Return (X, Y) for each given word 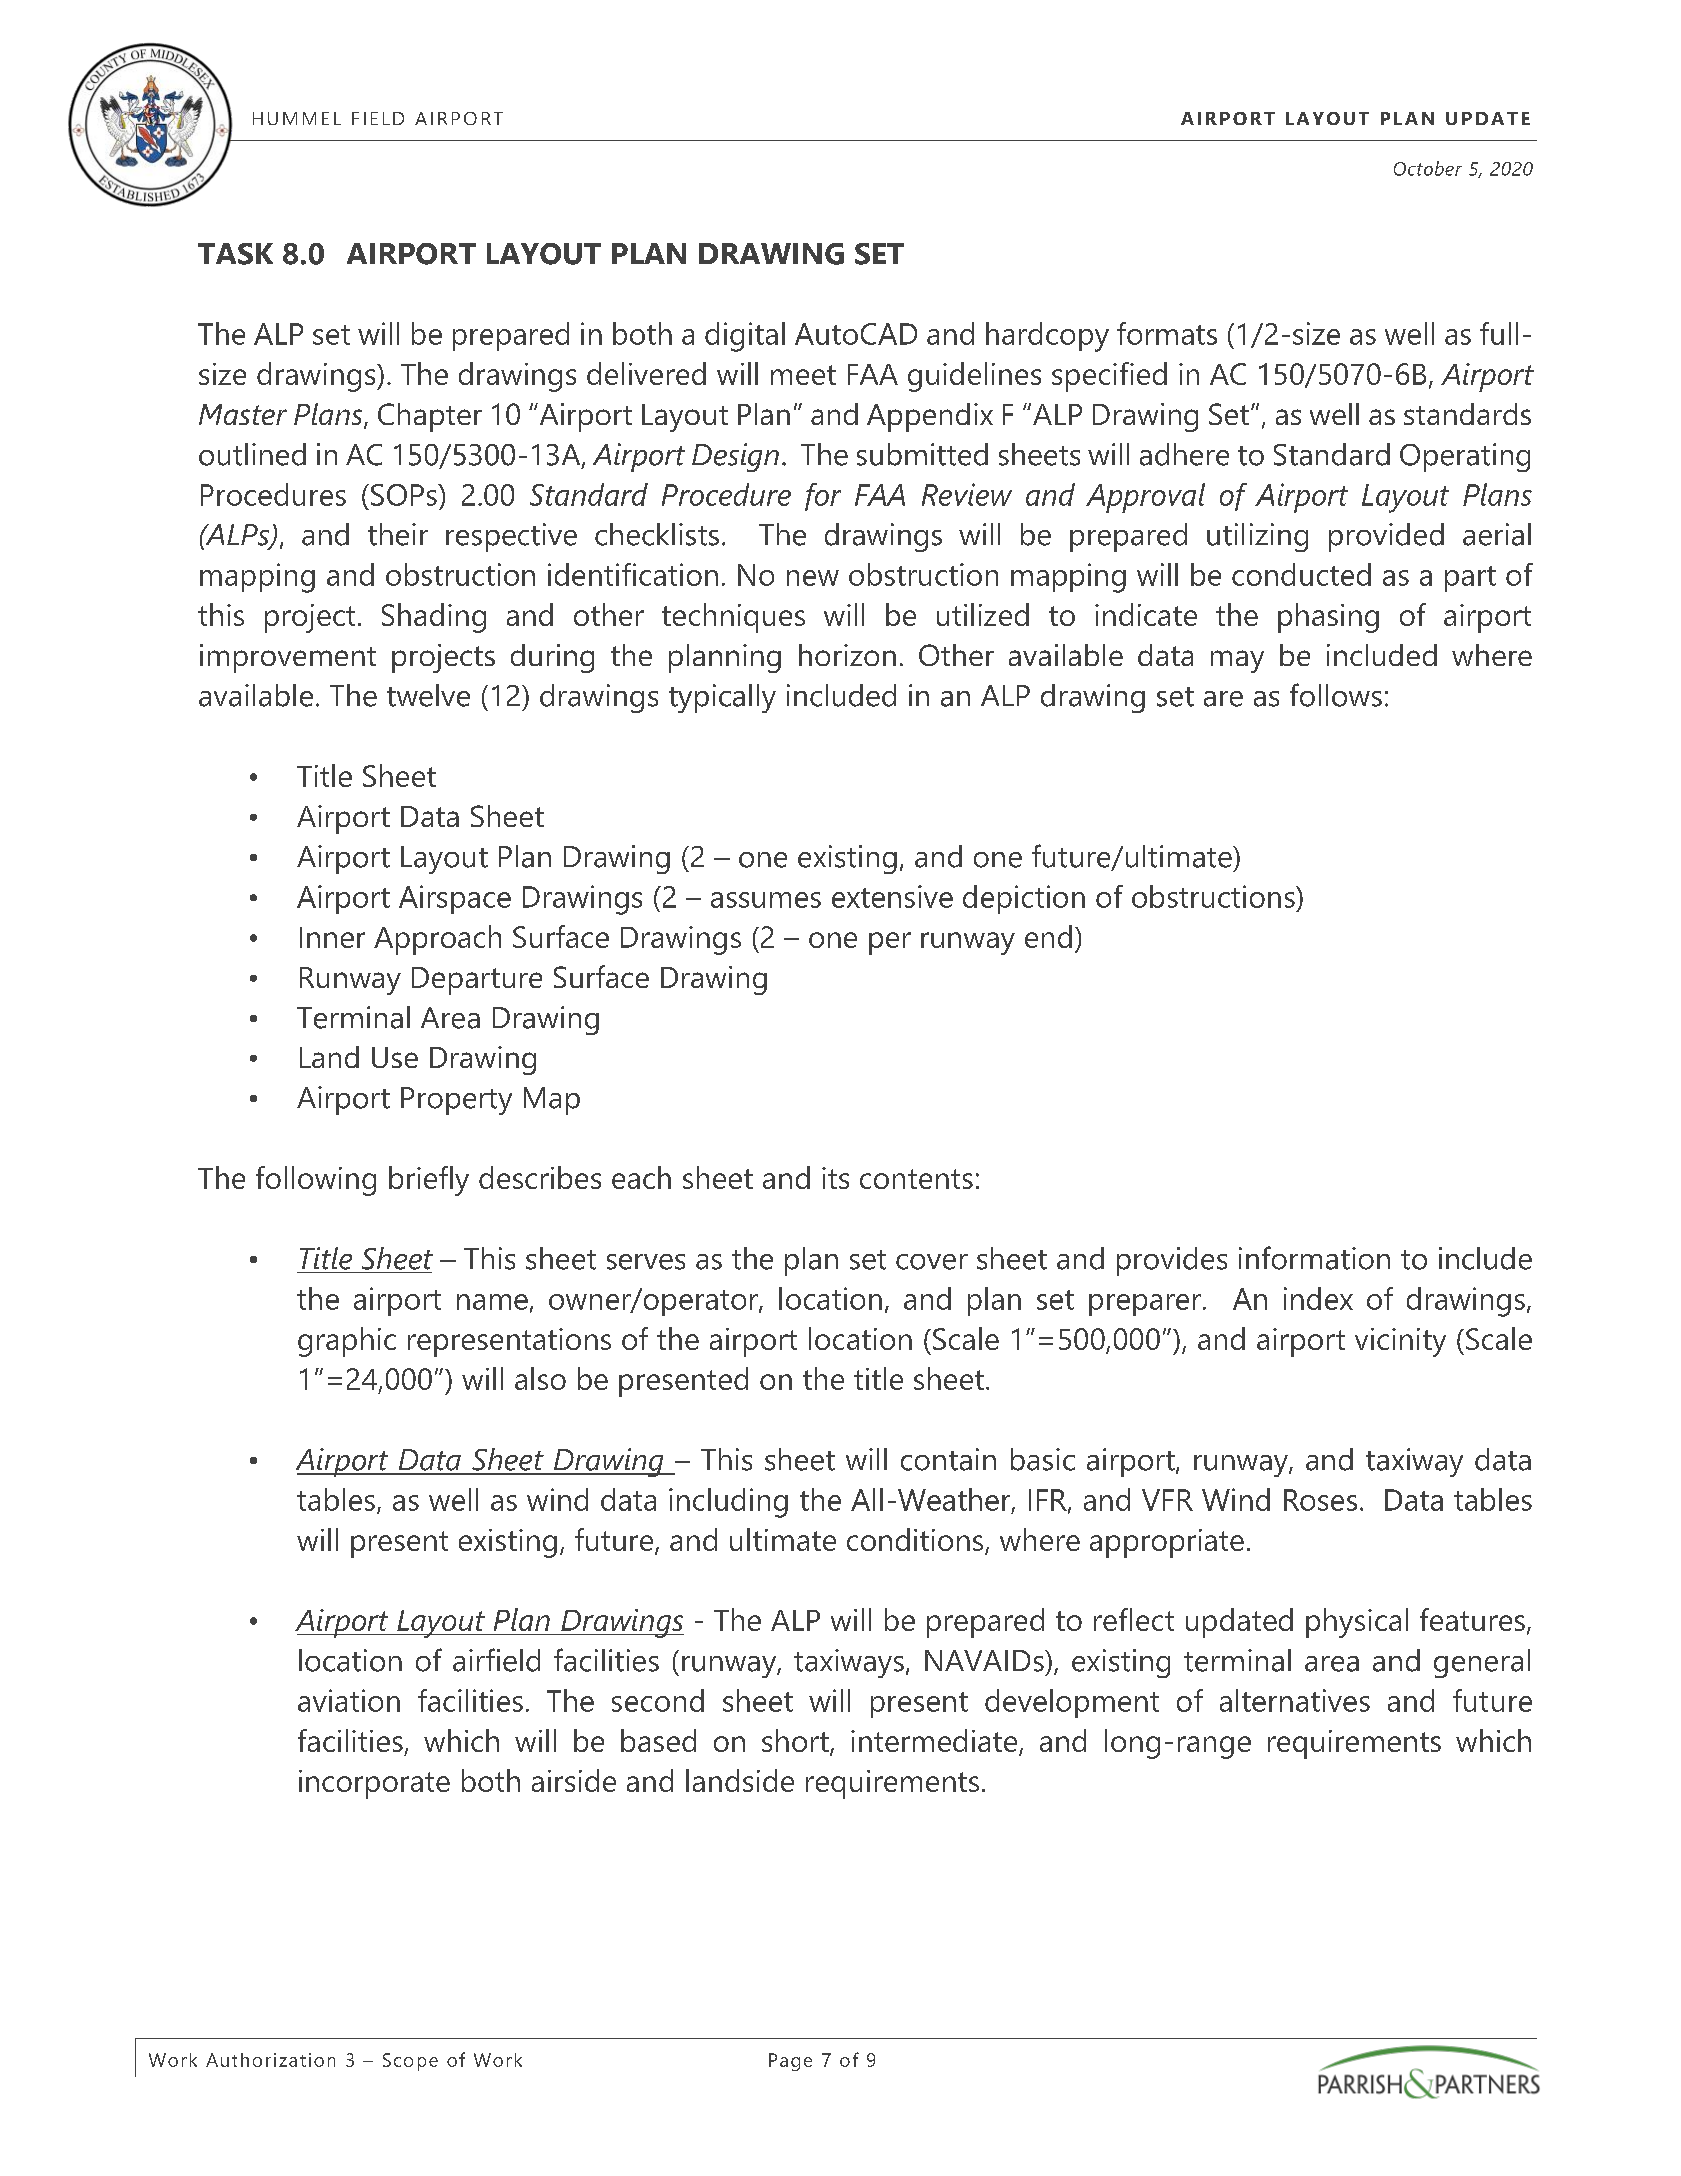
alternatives (1295, 1700)
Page (790, 2062)
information (1314, 1258)
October (1428, 168)
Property (456, 1101)
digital (745, 337)
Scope (410, 2062)
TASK (235, 254)
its (835, 1178)
